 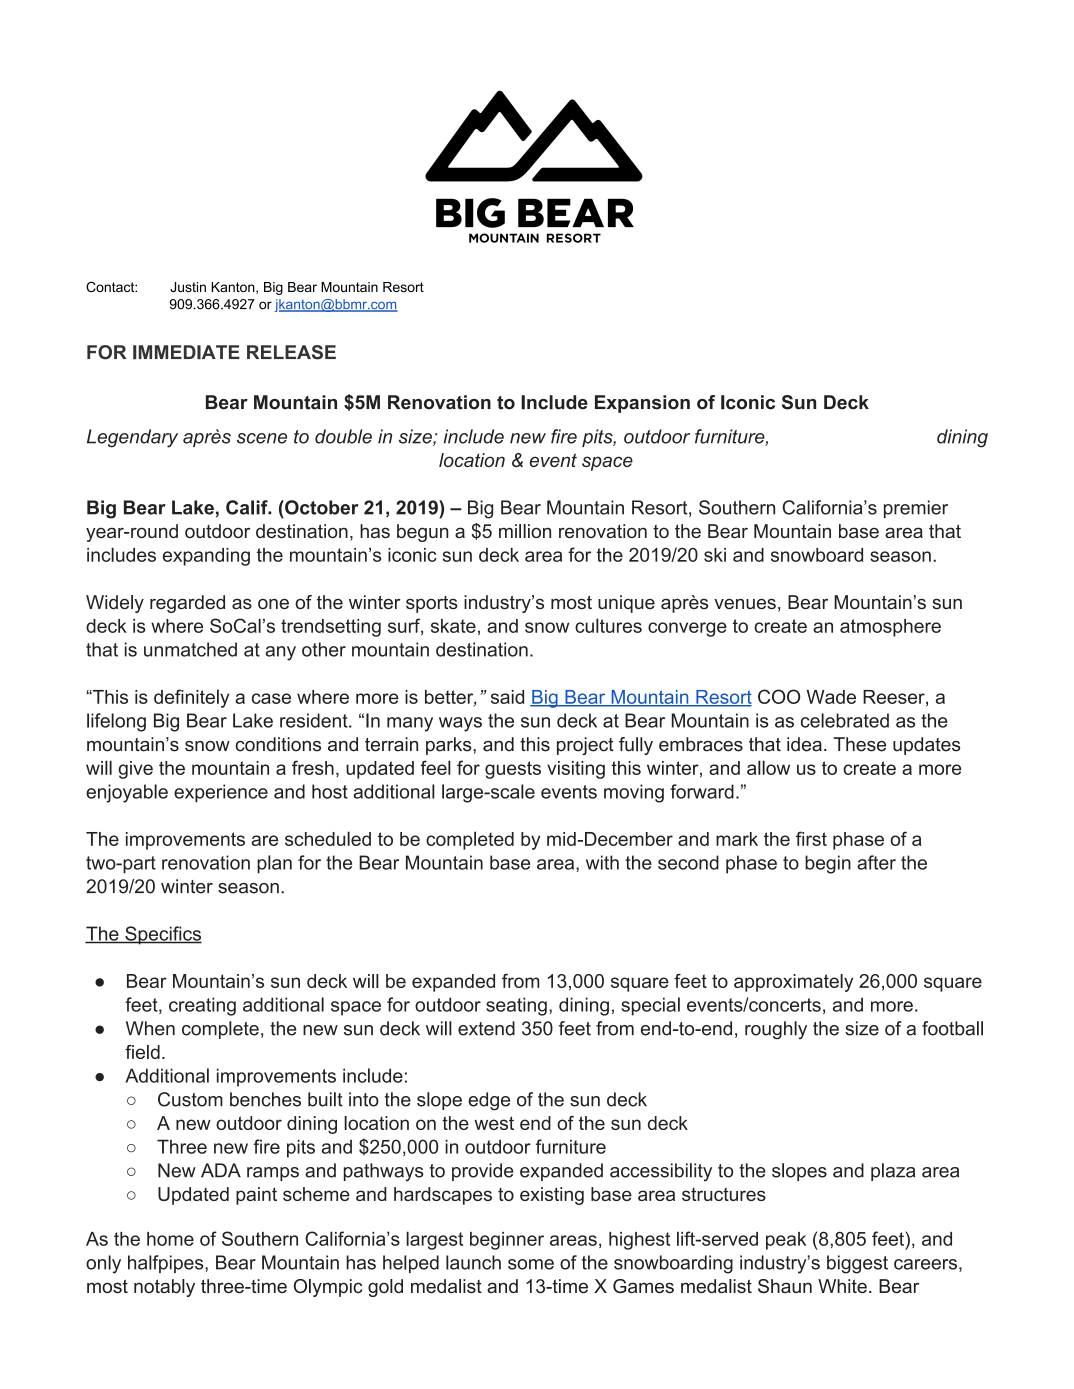 I want to click on premier, so click(x=916, y=509).
